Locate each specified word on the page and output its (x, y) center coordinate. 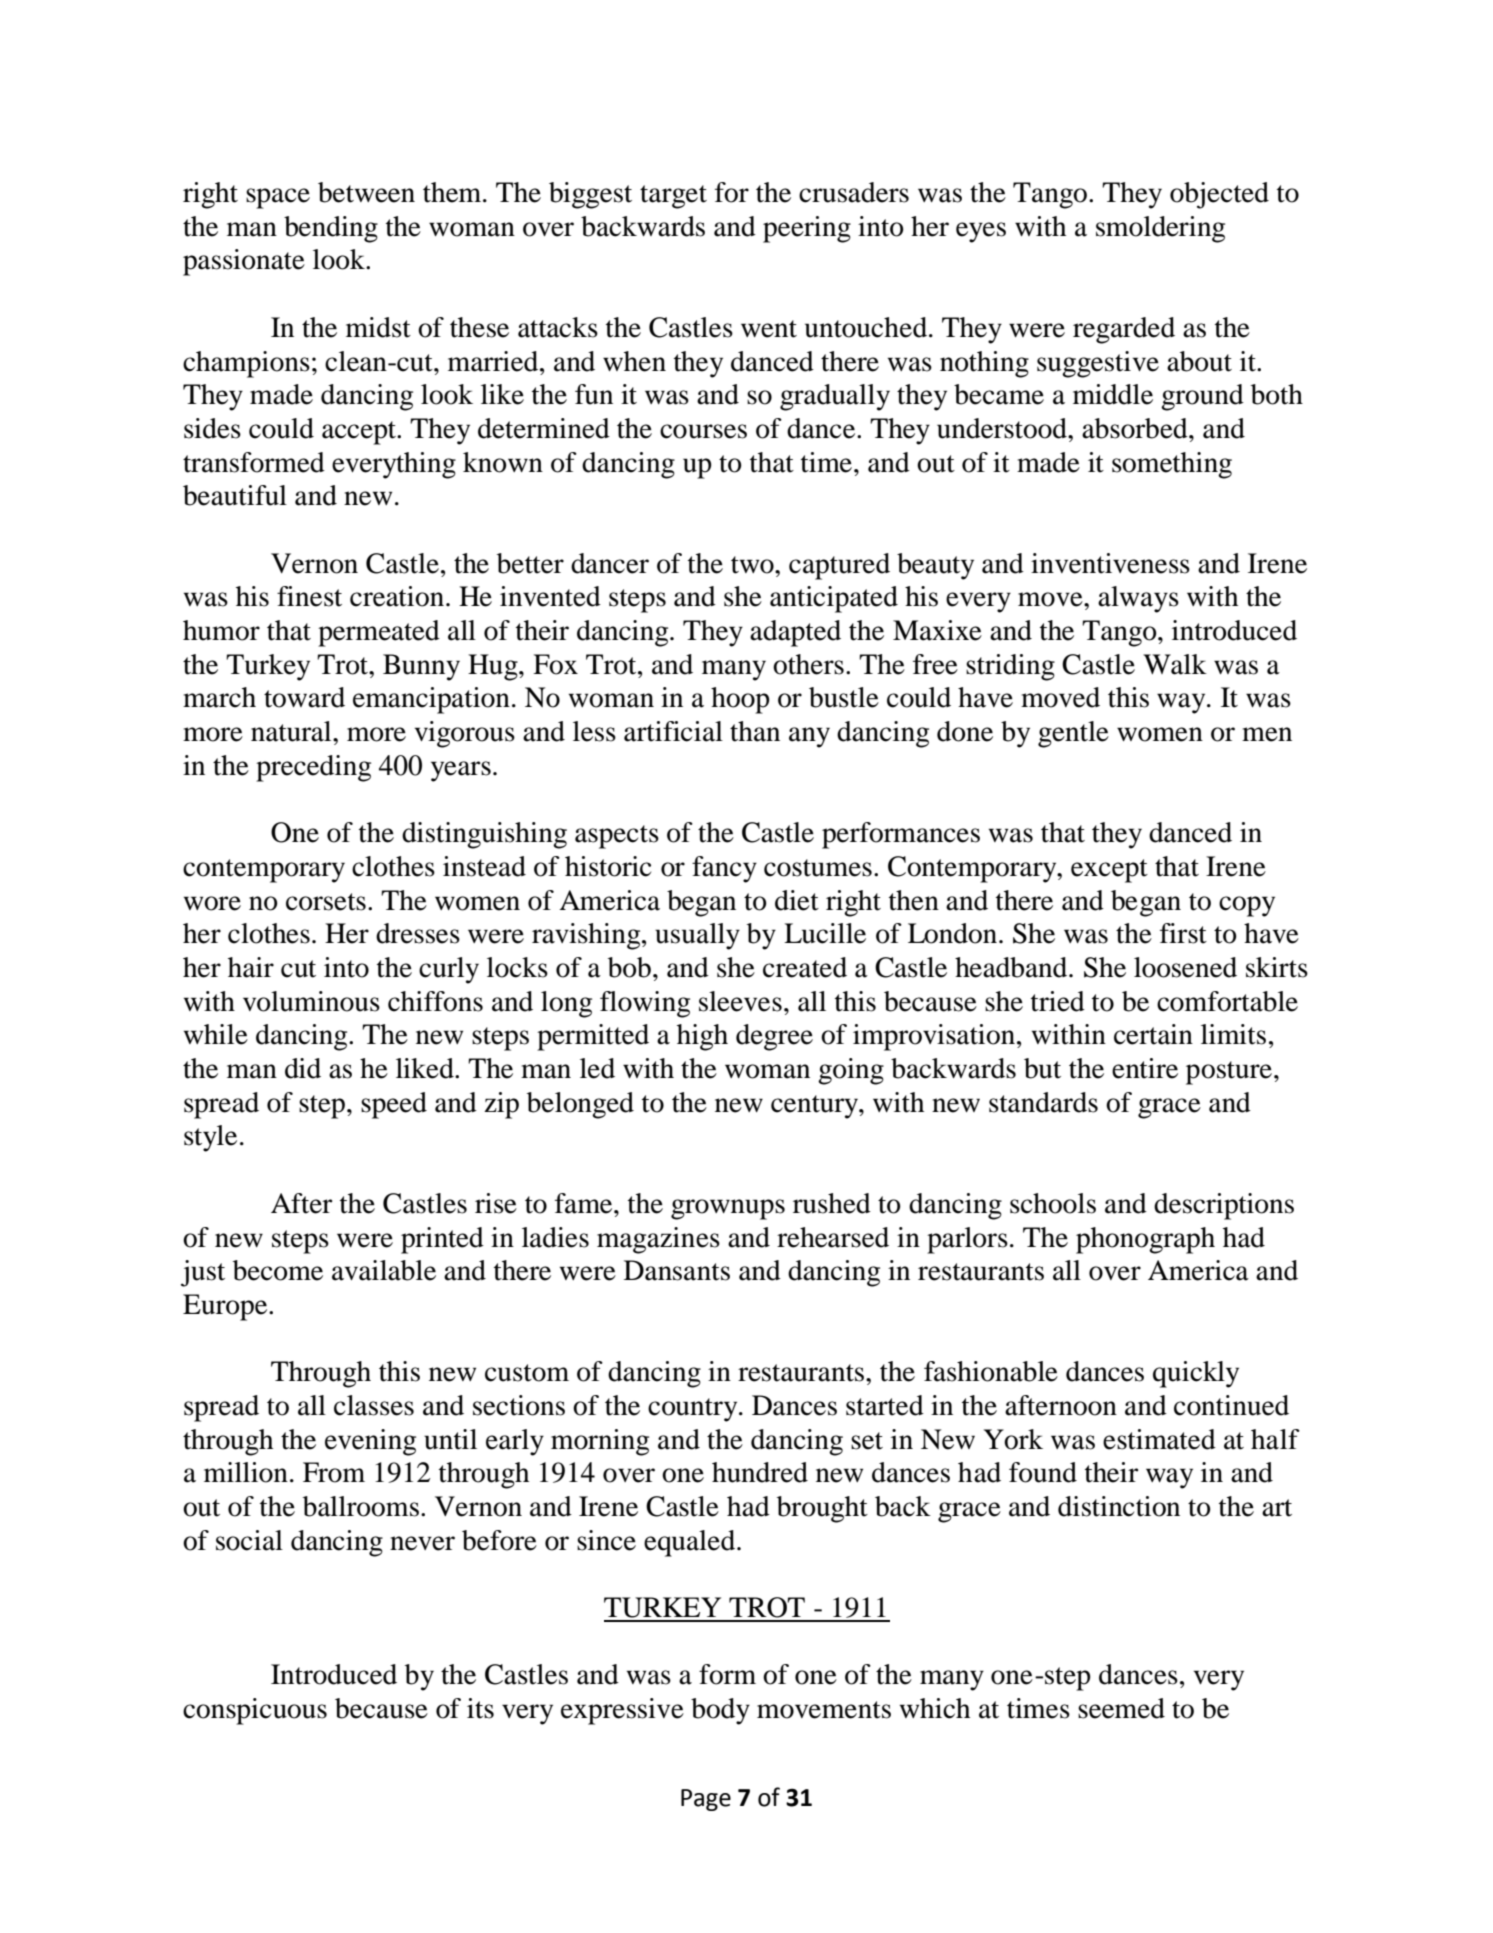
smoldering (1160, 229)
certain (1153, 1034)
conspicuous (255, 1711)
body (720, 1711)
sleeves (740, 1001)
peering (807, 229)
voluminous (311, 1001)
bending (331, 229)
